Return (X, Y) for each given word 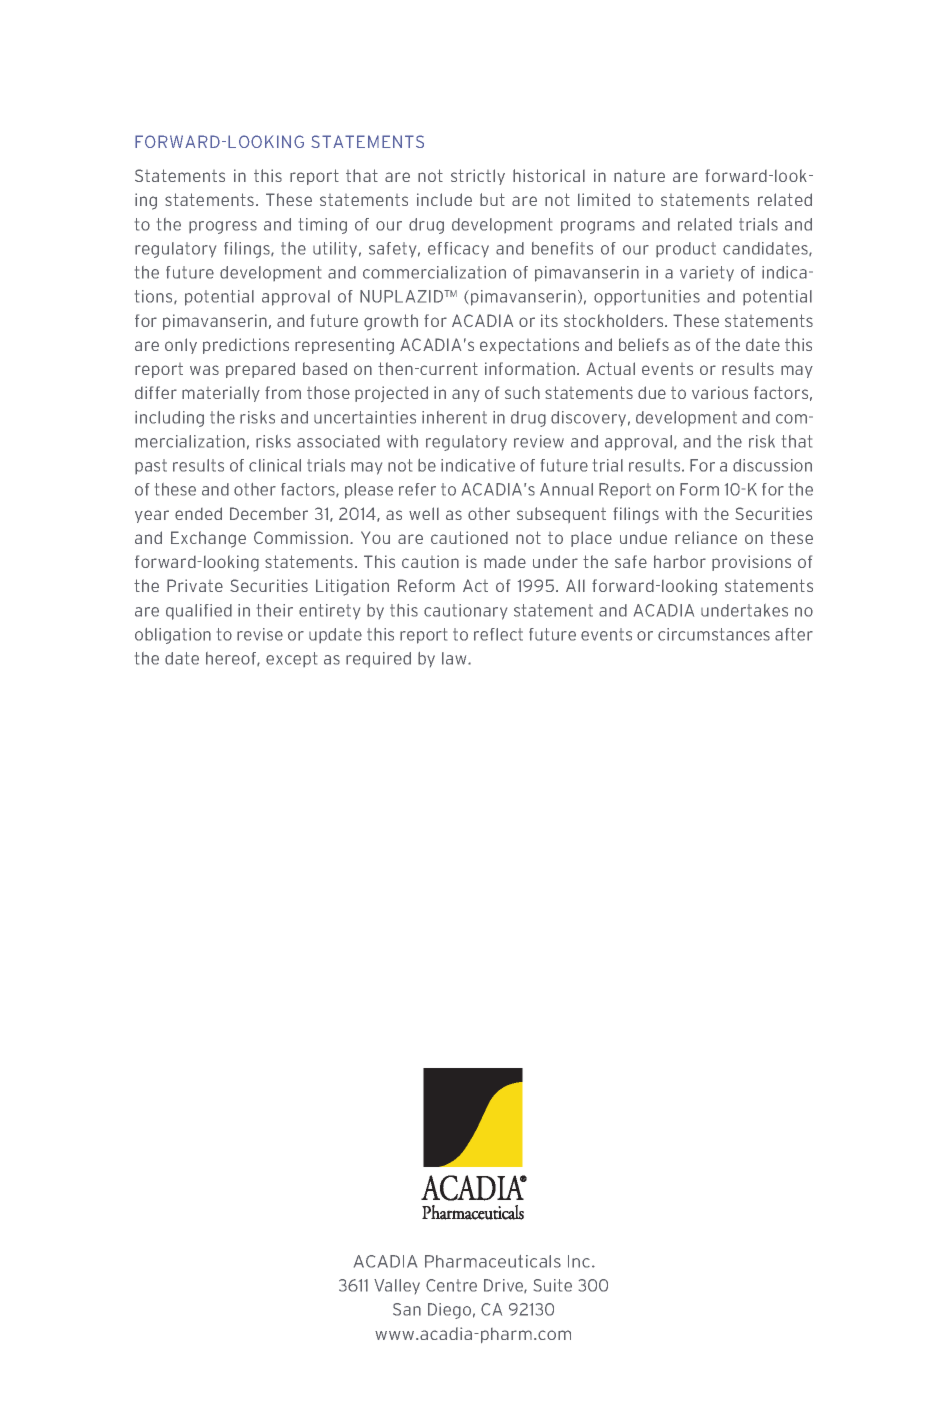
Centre (451, 1285)
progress (223, 227)
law (455, 658)
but (492, 199)
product (686, 249)
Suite (553, 1285)
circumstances (714, 634)
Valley (397, 1286)
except (291, 659)
